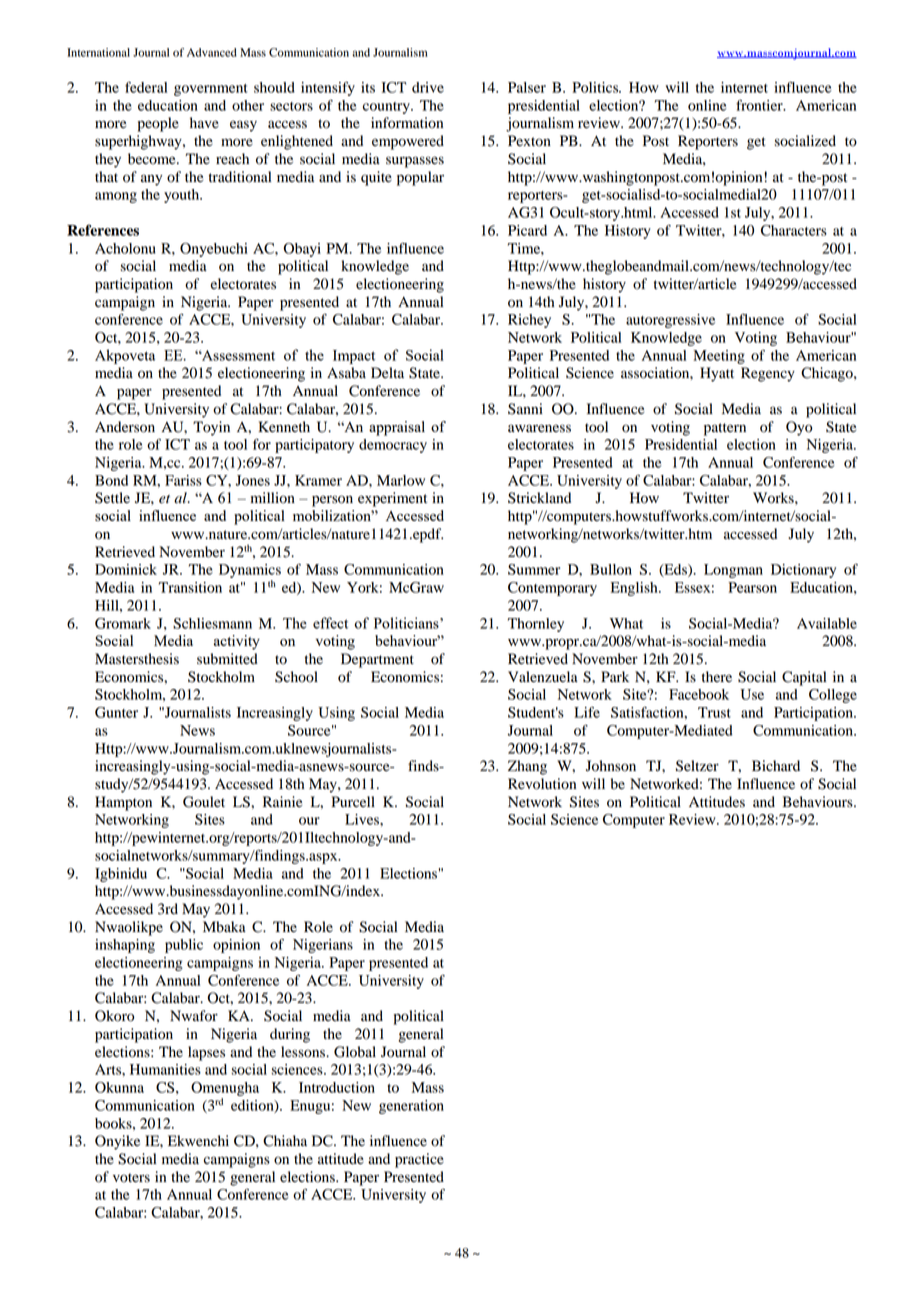  What do you see at coordinates (211, 90) in the page?
I see `government` at bounding box center [211, 90].
